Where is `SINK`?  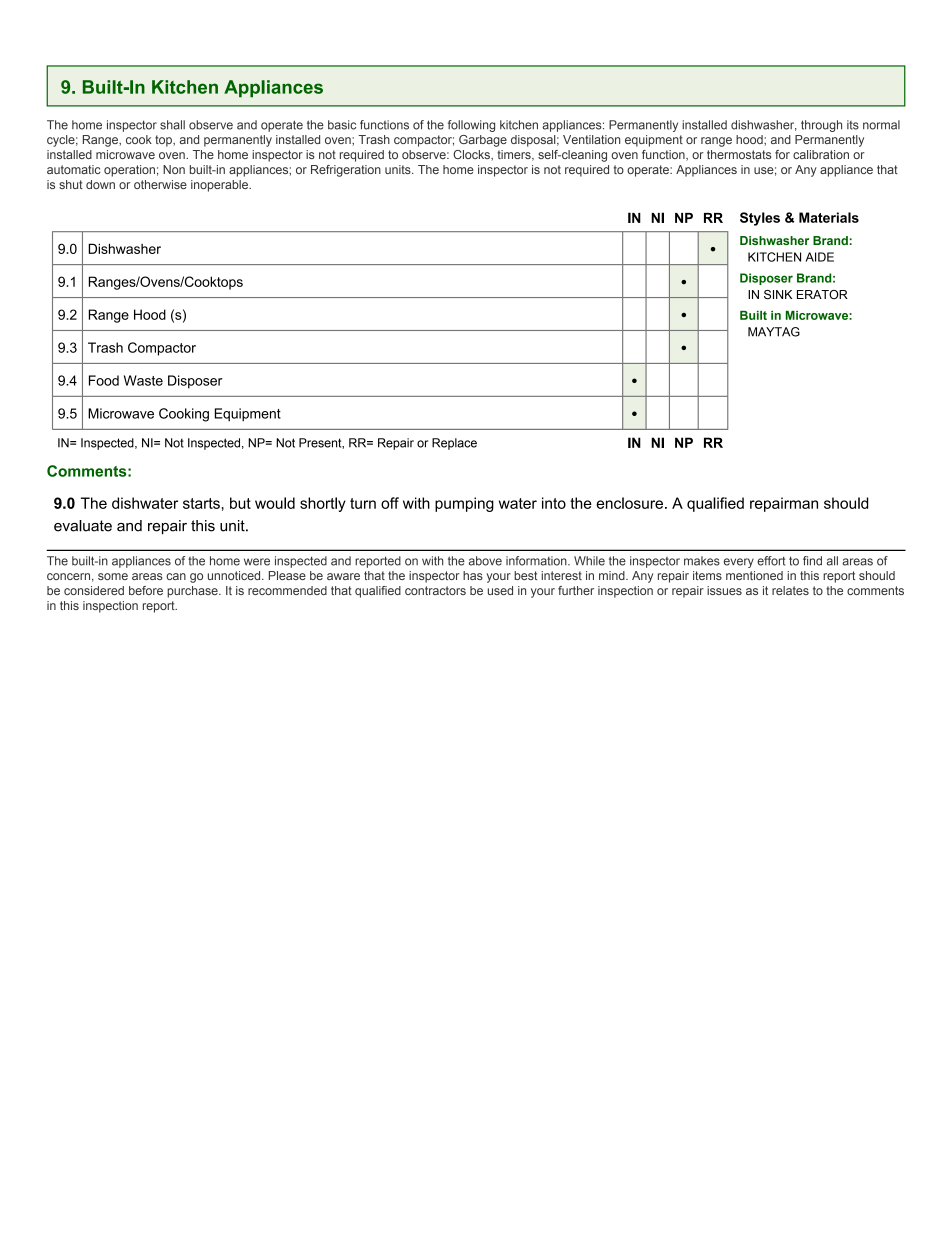 SINK is located at coordinates (778, 294).
